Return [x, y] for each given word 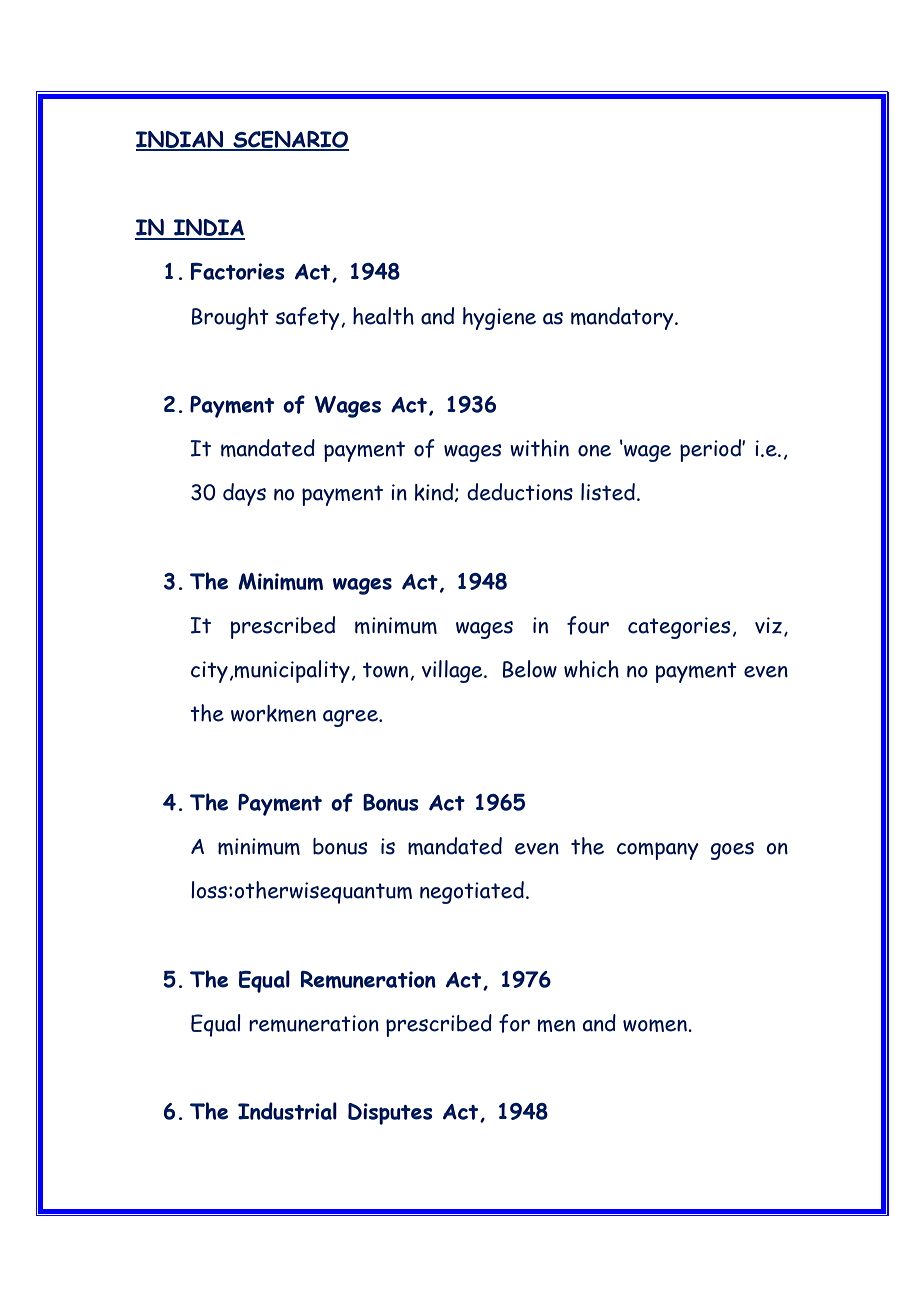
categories [679, 628]
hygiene [499, 318]
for [514, 1023]
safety [308, 318]
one [594, 451]
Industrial [287, 1111]
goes [732, 851]
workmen [273, 713]
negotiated [472, 892]
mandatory [623, 318]
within [539, 448]
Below [530, 669]
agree [351, 718]
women [656, 1025]
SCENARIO [290, 140]
